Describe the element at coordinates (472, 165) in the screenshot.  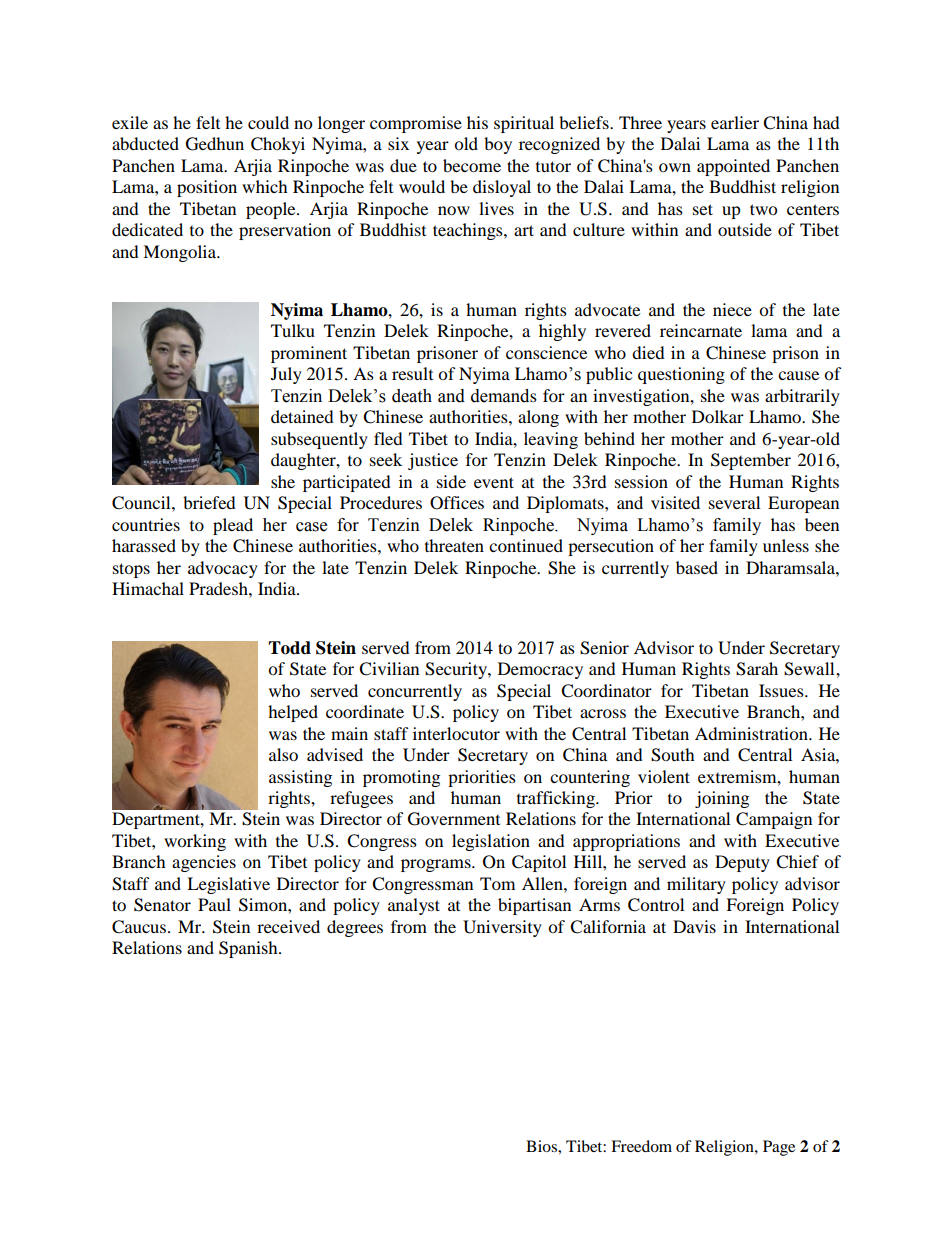
I see `become` at that location.
